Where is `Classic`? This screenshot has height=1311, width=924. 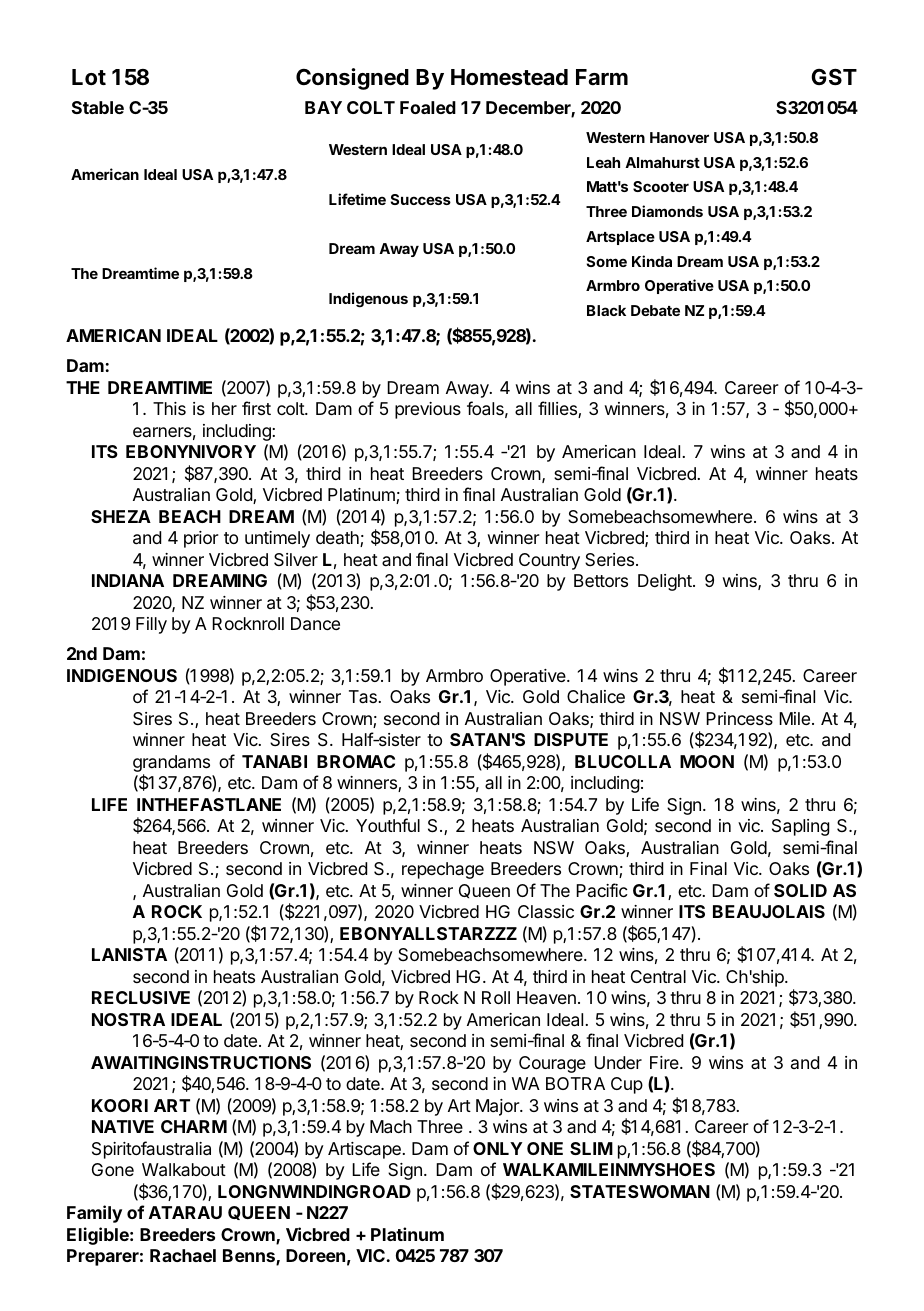
Classic is located at coordinates (546, 911).
